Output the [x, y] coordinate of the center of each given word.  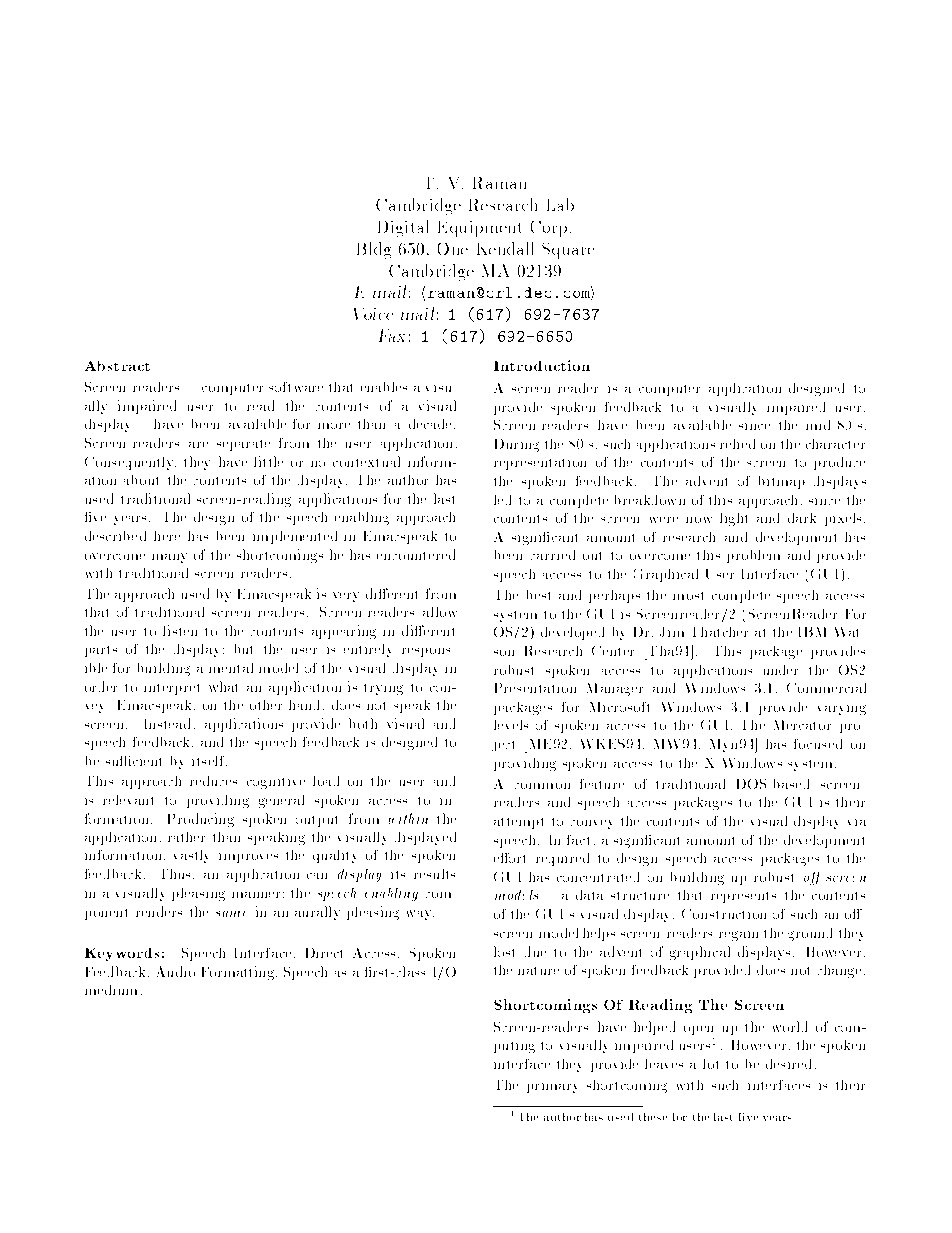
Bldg [374, 250]
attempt [518, 823]
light [733, 519]
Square [568, 251]
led [502, 500]
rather [186, 837]
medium [111, 990]
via [857, 822]
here [167, 536]
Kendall [505, 248]
